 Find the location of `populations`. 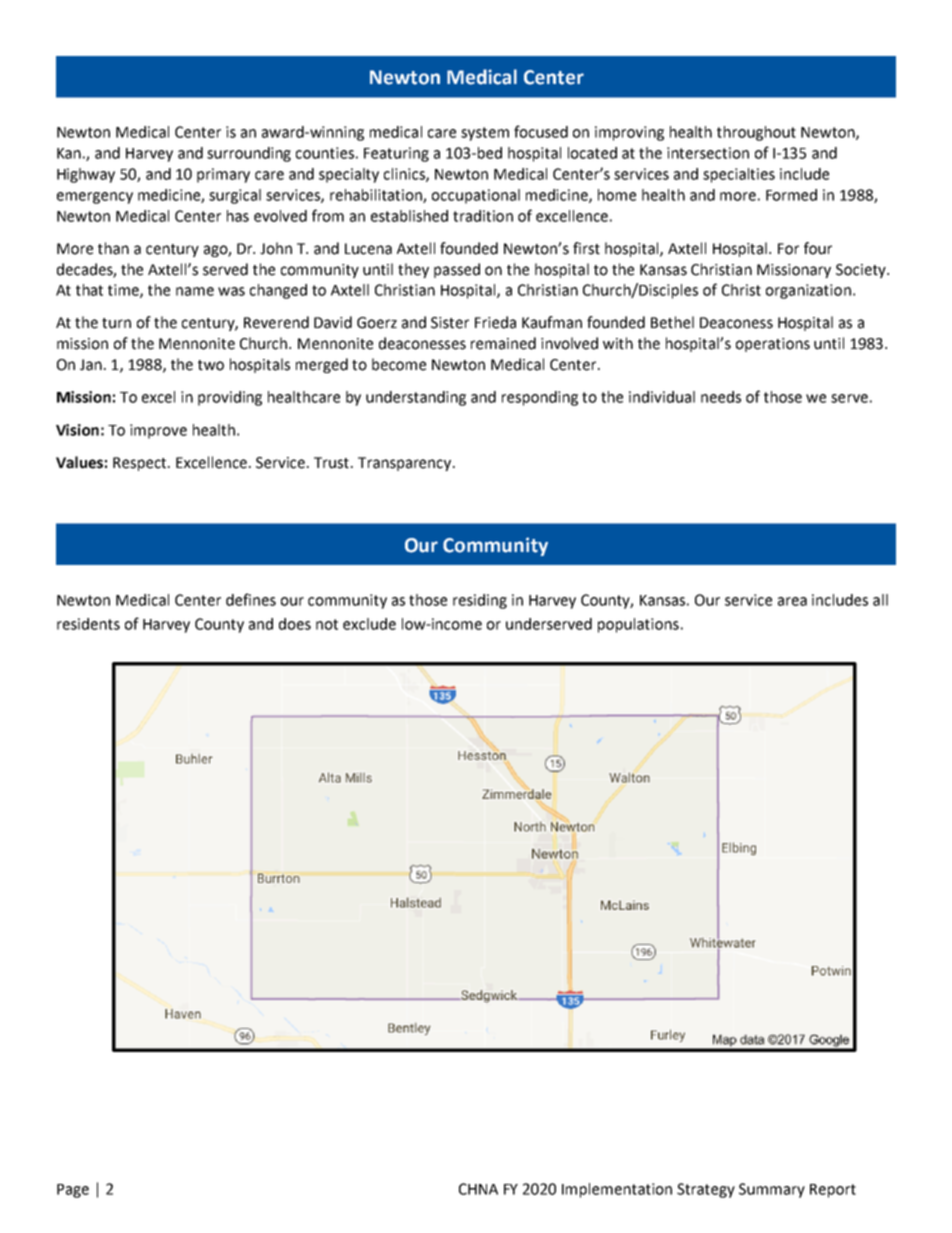

populations is located at coordinates (638, 625).
